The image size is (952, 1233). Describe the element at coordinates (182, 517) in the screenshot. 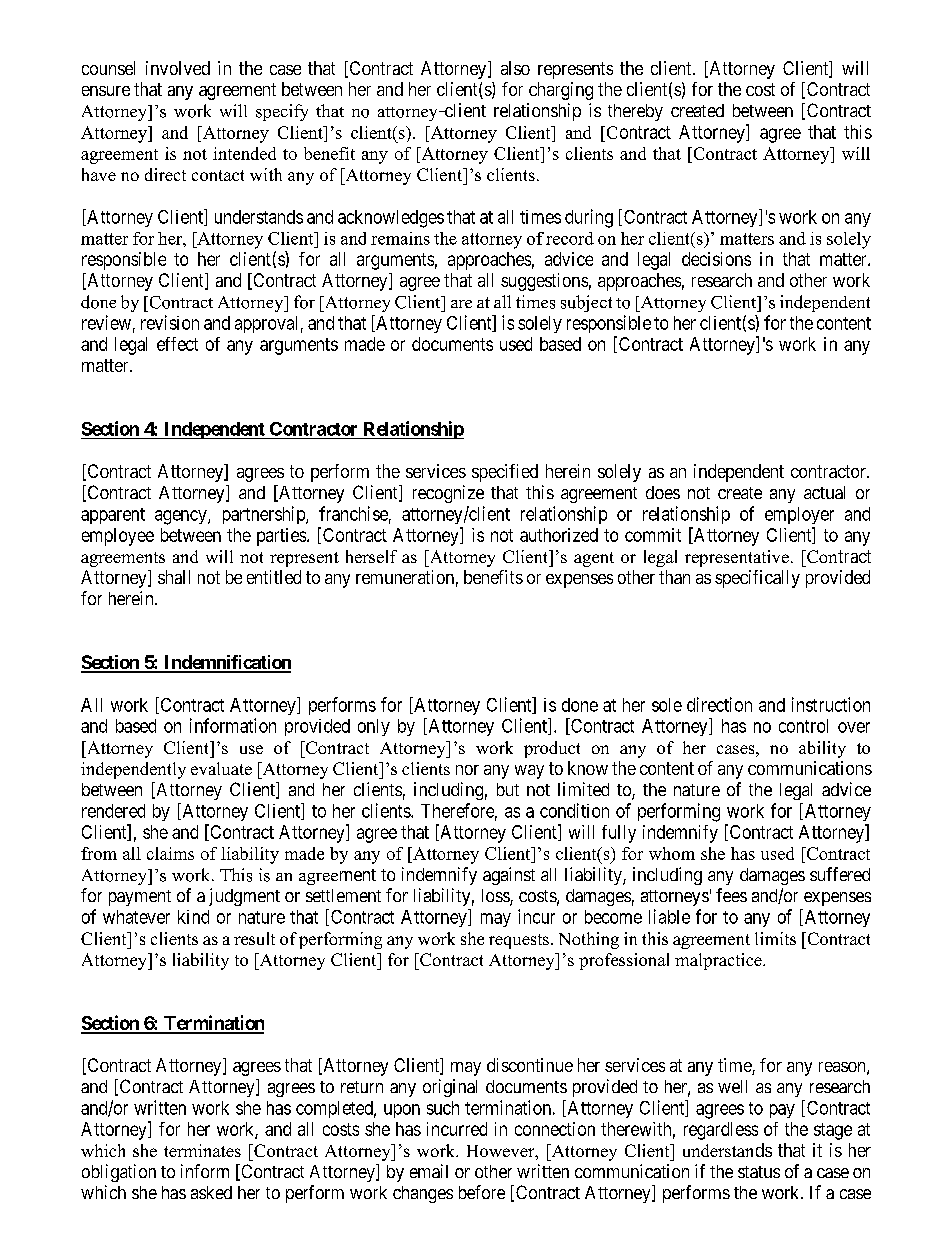

I see `agency` at that location.
